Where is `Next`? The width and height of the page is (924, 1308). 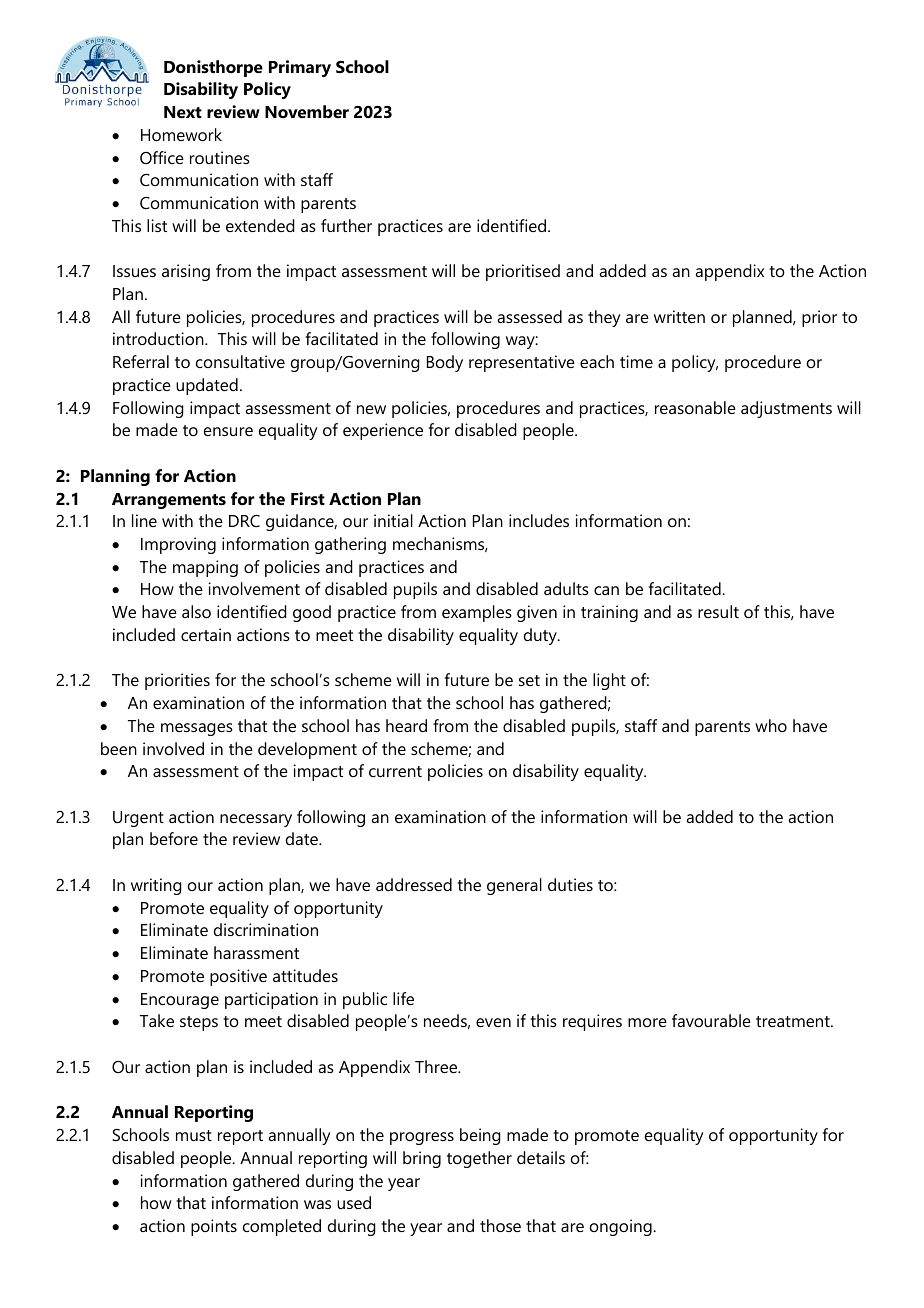
Next is located at coordinates (183, 112).
